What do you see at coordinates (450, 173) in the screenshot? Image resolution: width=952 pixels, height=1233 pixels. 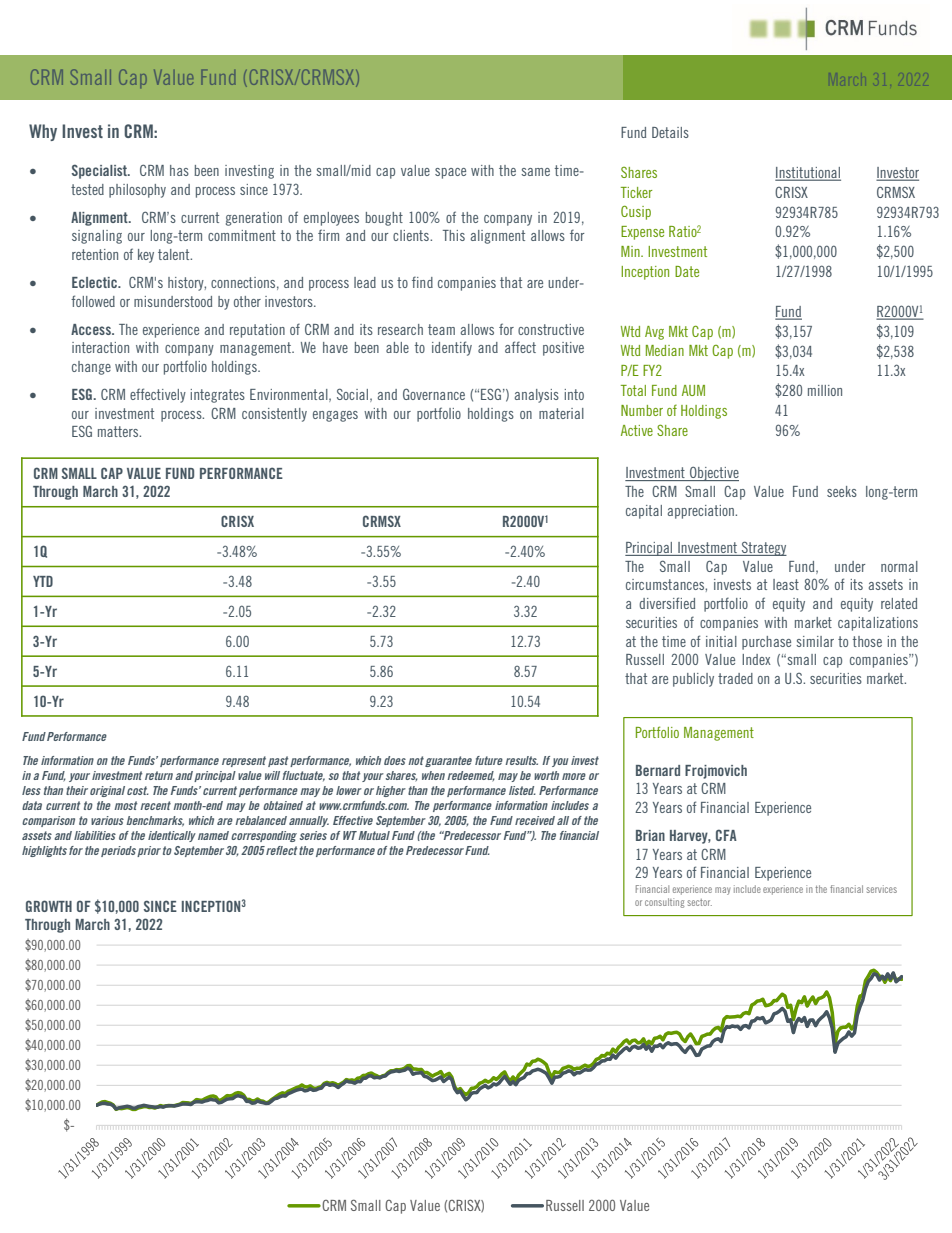 I see `space` at bounding box center [450, 173].
